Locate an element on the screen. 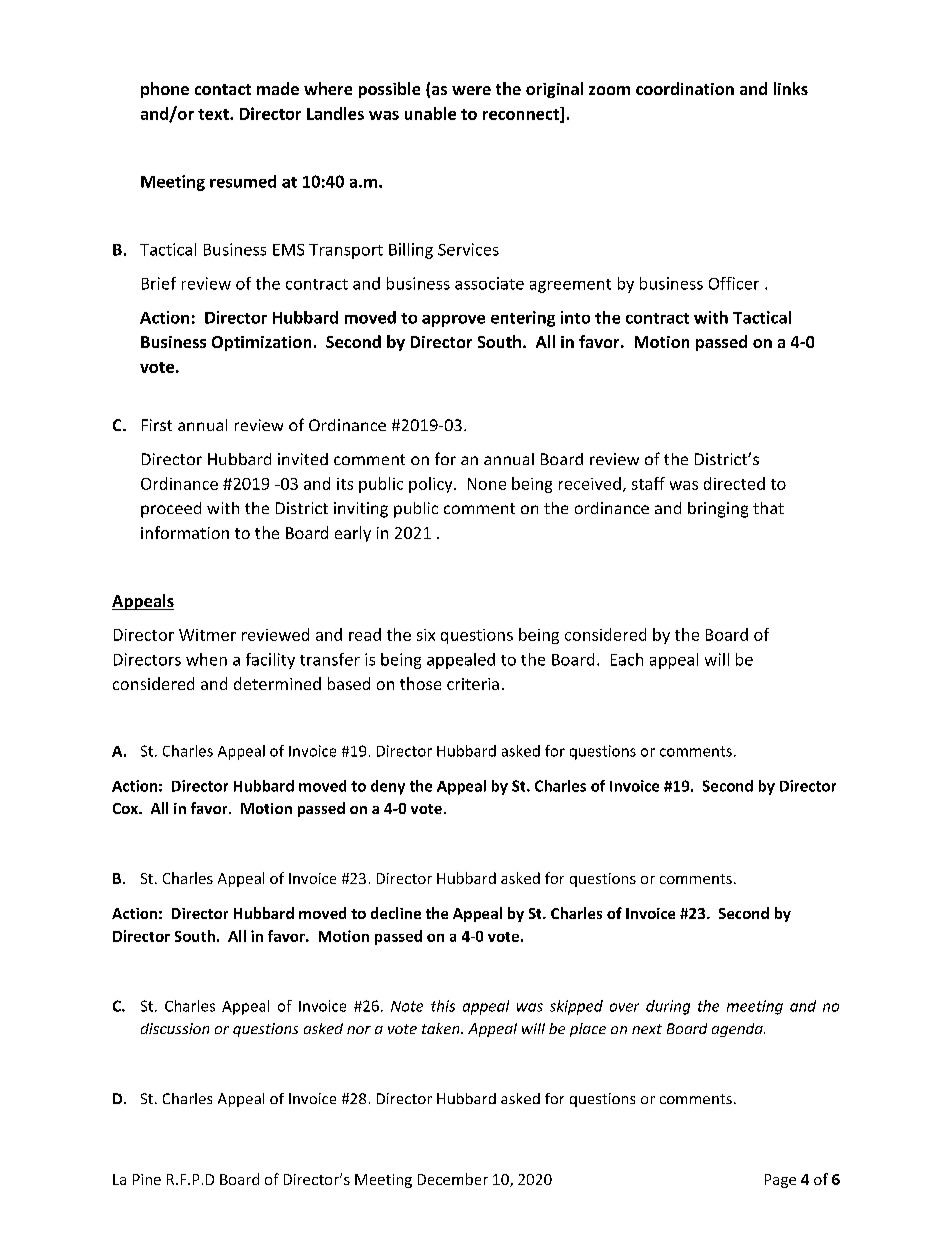 This screenshot has height=1233, width=952. discussion is located at coordinates (175, 1028).
